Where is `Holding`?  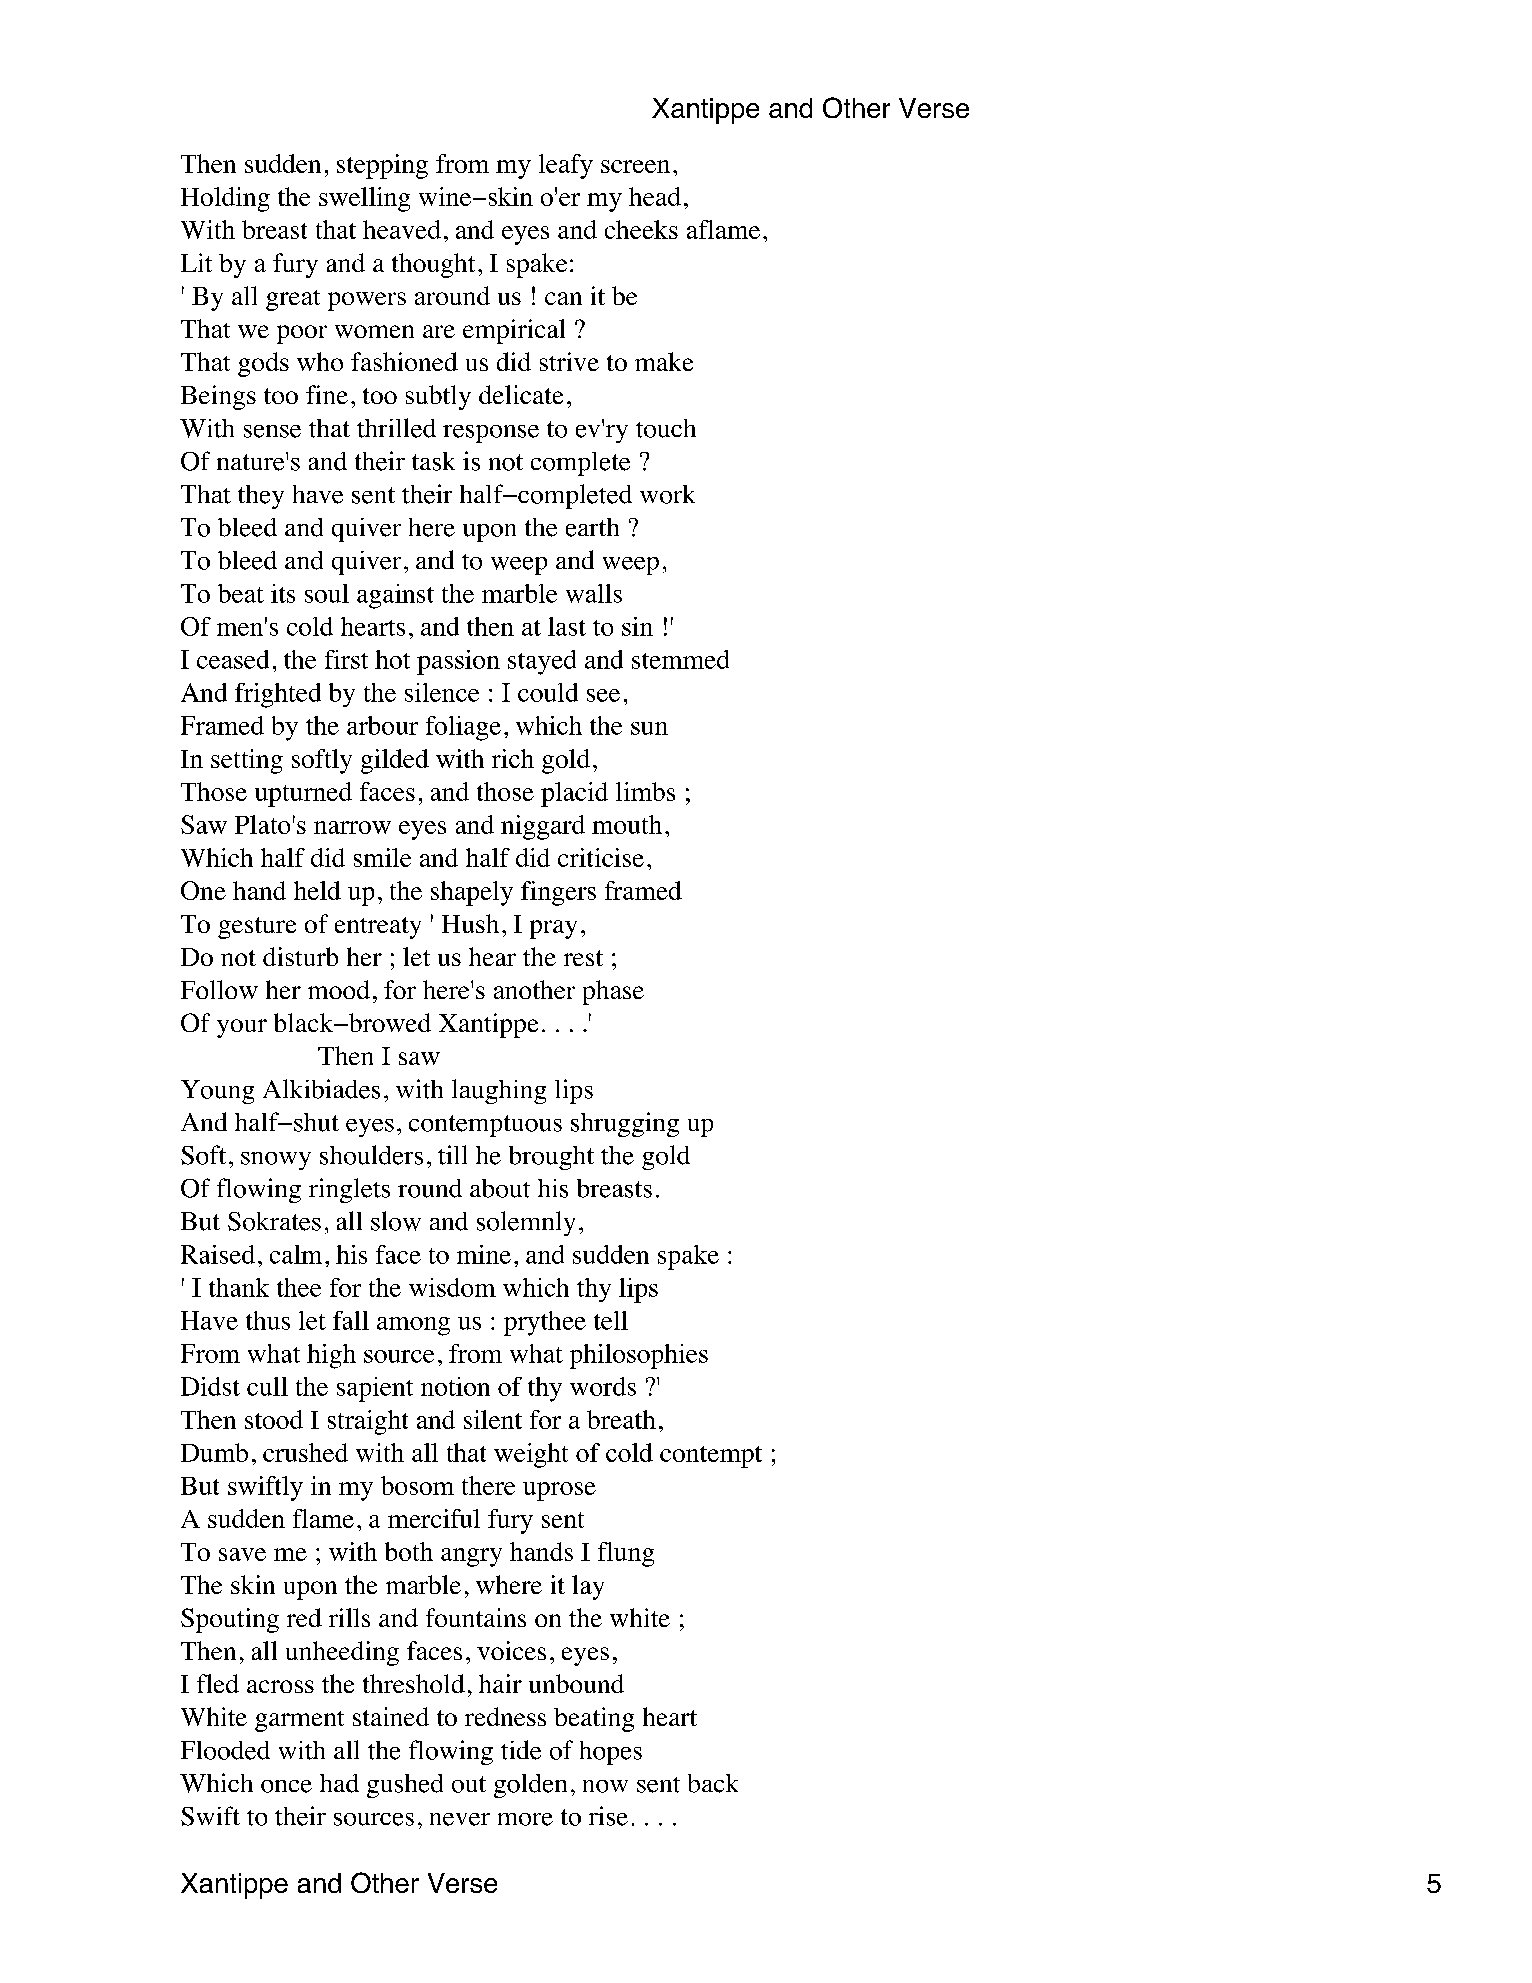 Holding is located at coordinates (225, 199).
